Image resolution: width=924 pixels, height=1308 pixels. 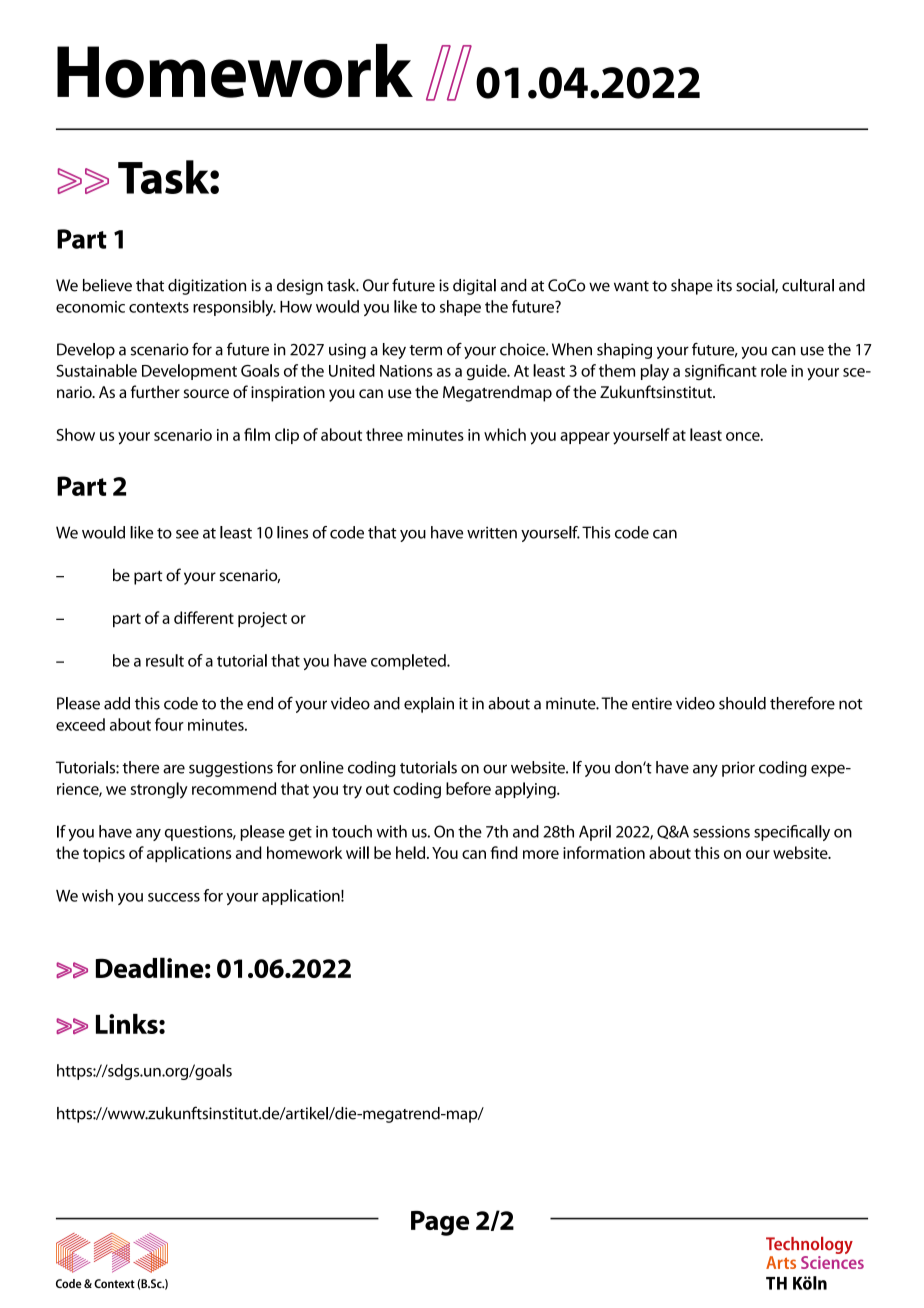 What do you see at coordinates (174, 769) in the screenshot?
I see `are` at bounding box center [174, 769].
